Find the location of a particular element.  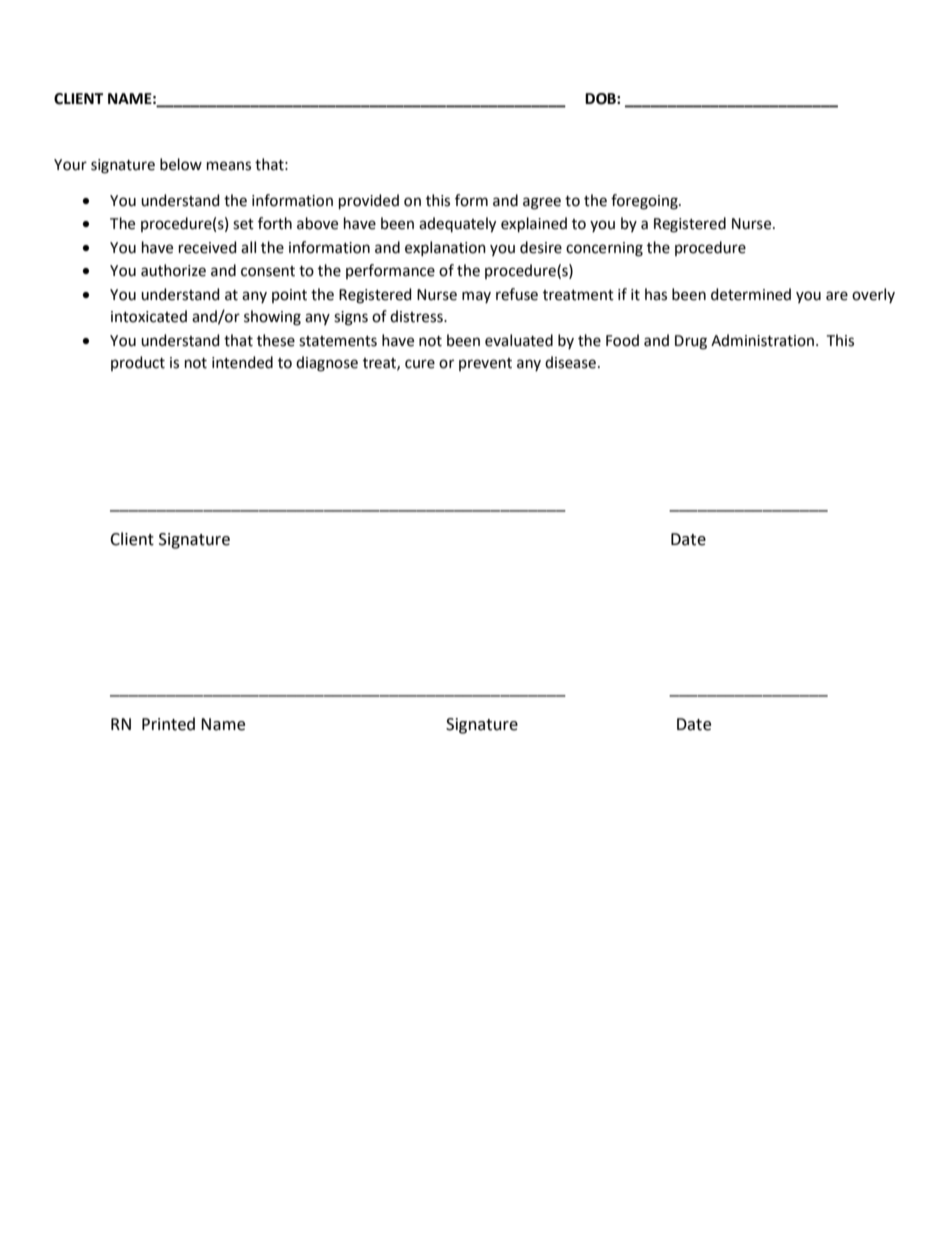

prevent is located at coordinates (485, 364).
